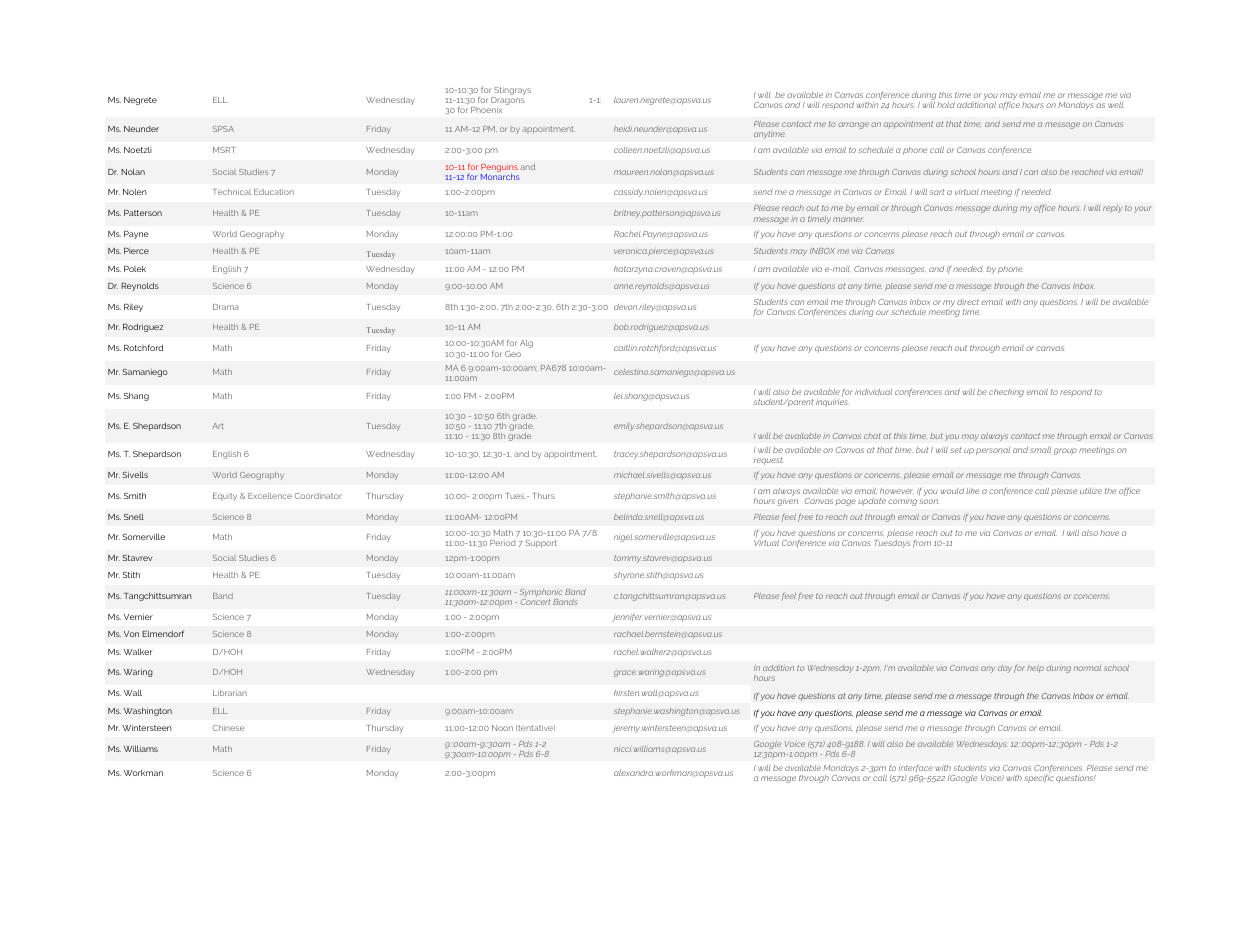  Describe the element at coordinates (1116, 105) in the screenshot. I see `well` at that location.
